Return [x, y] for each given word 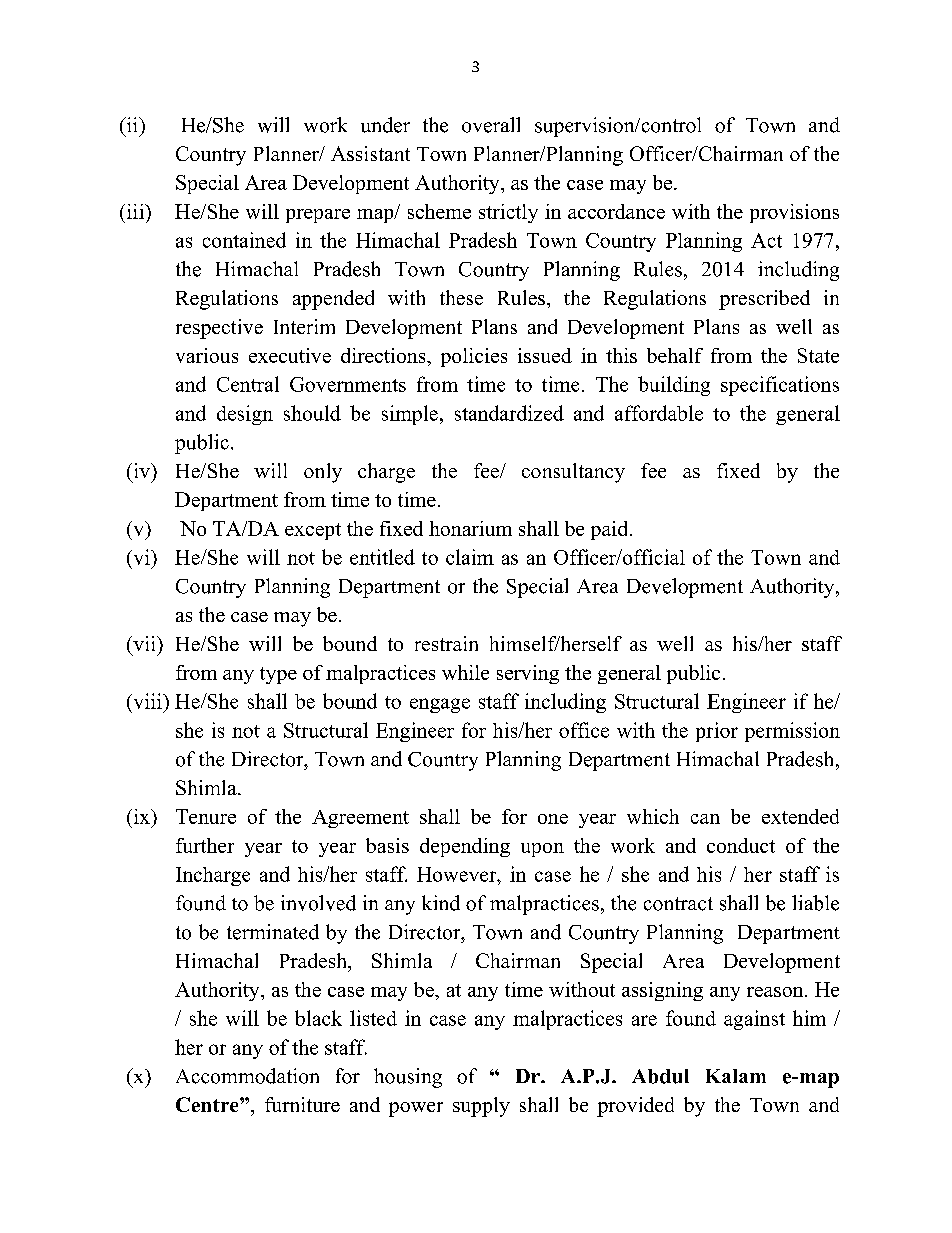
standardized [509, 413]
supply [481, 1107]
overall [491, 125]
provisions [794, 213]
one [553, 819]
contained [244, 240]
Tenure [206, 816]
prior [717, 732]
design [245, 415]
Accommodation [247, 1076]
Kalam [736, 1076]
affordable [659, 413]
